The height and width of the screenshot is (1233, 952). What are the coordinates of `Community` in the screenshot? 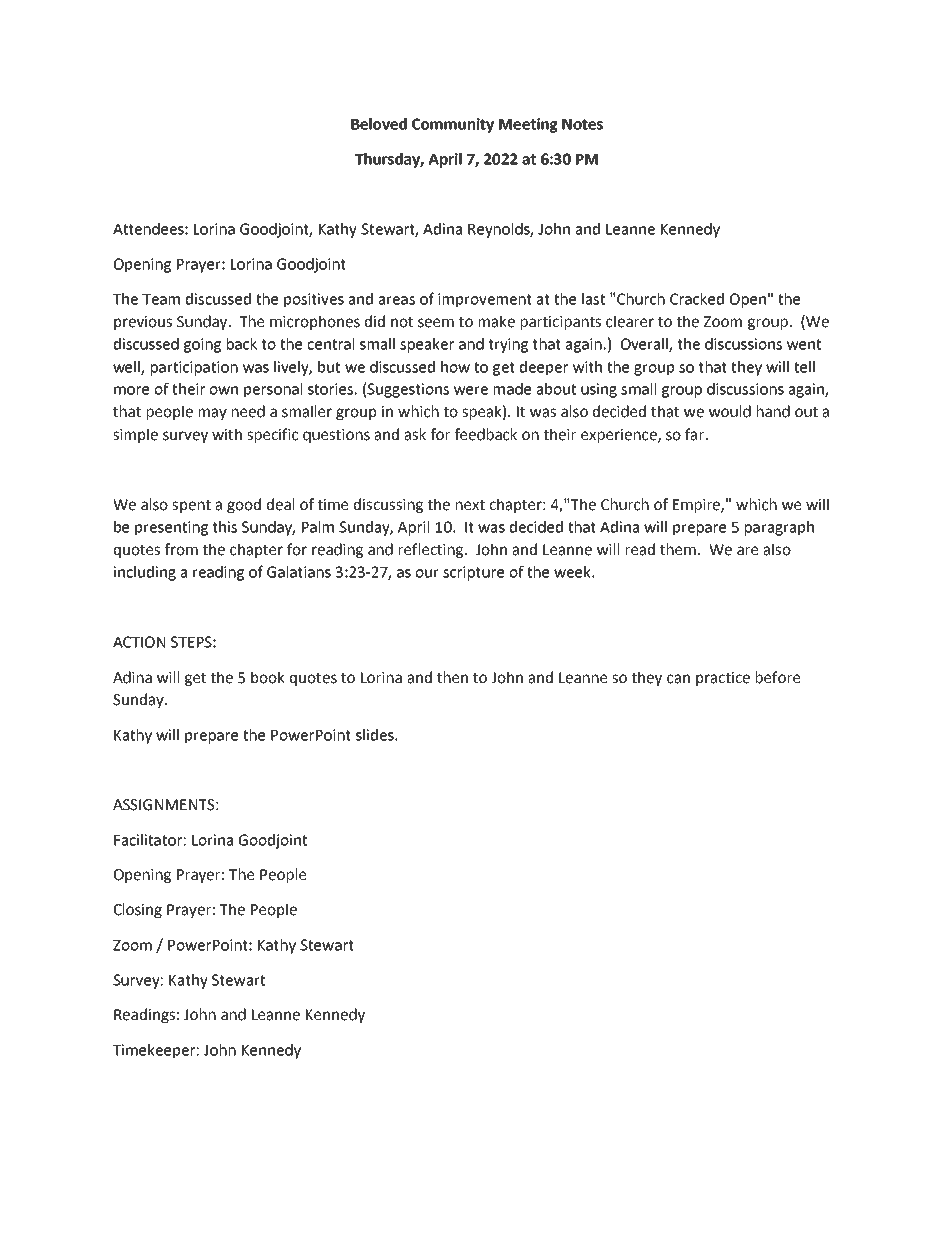 It's located at (453, 125).
